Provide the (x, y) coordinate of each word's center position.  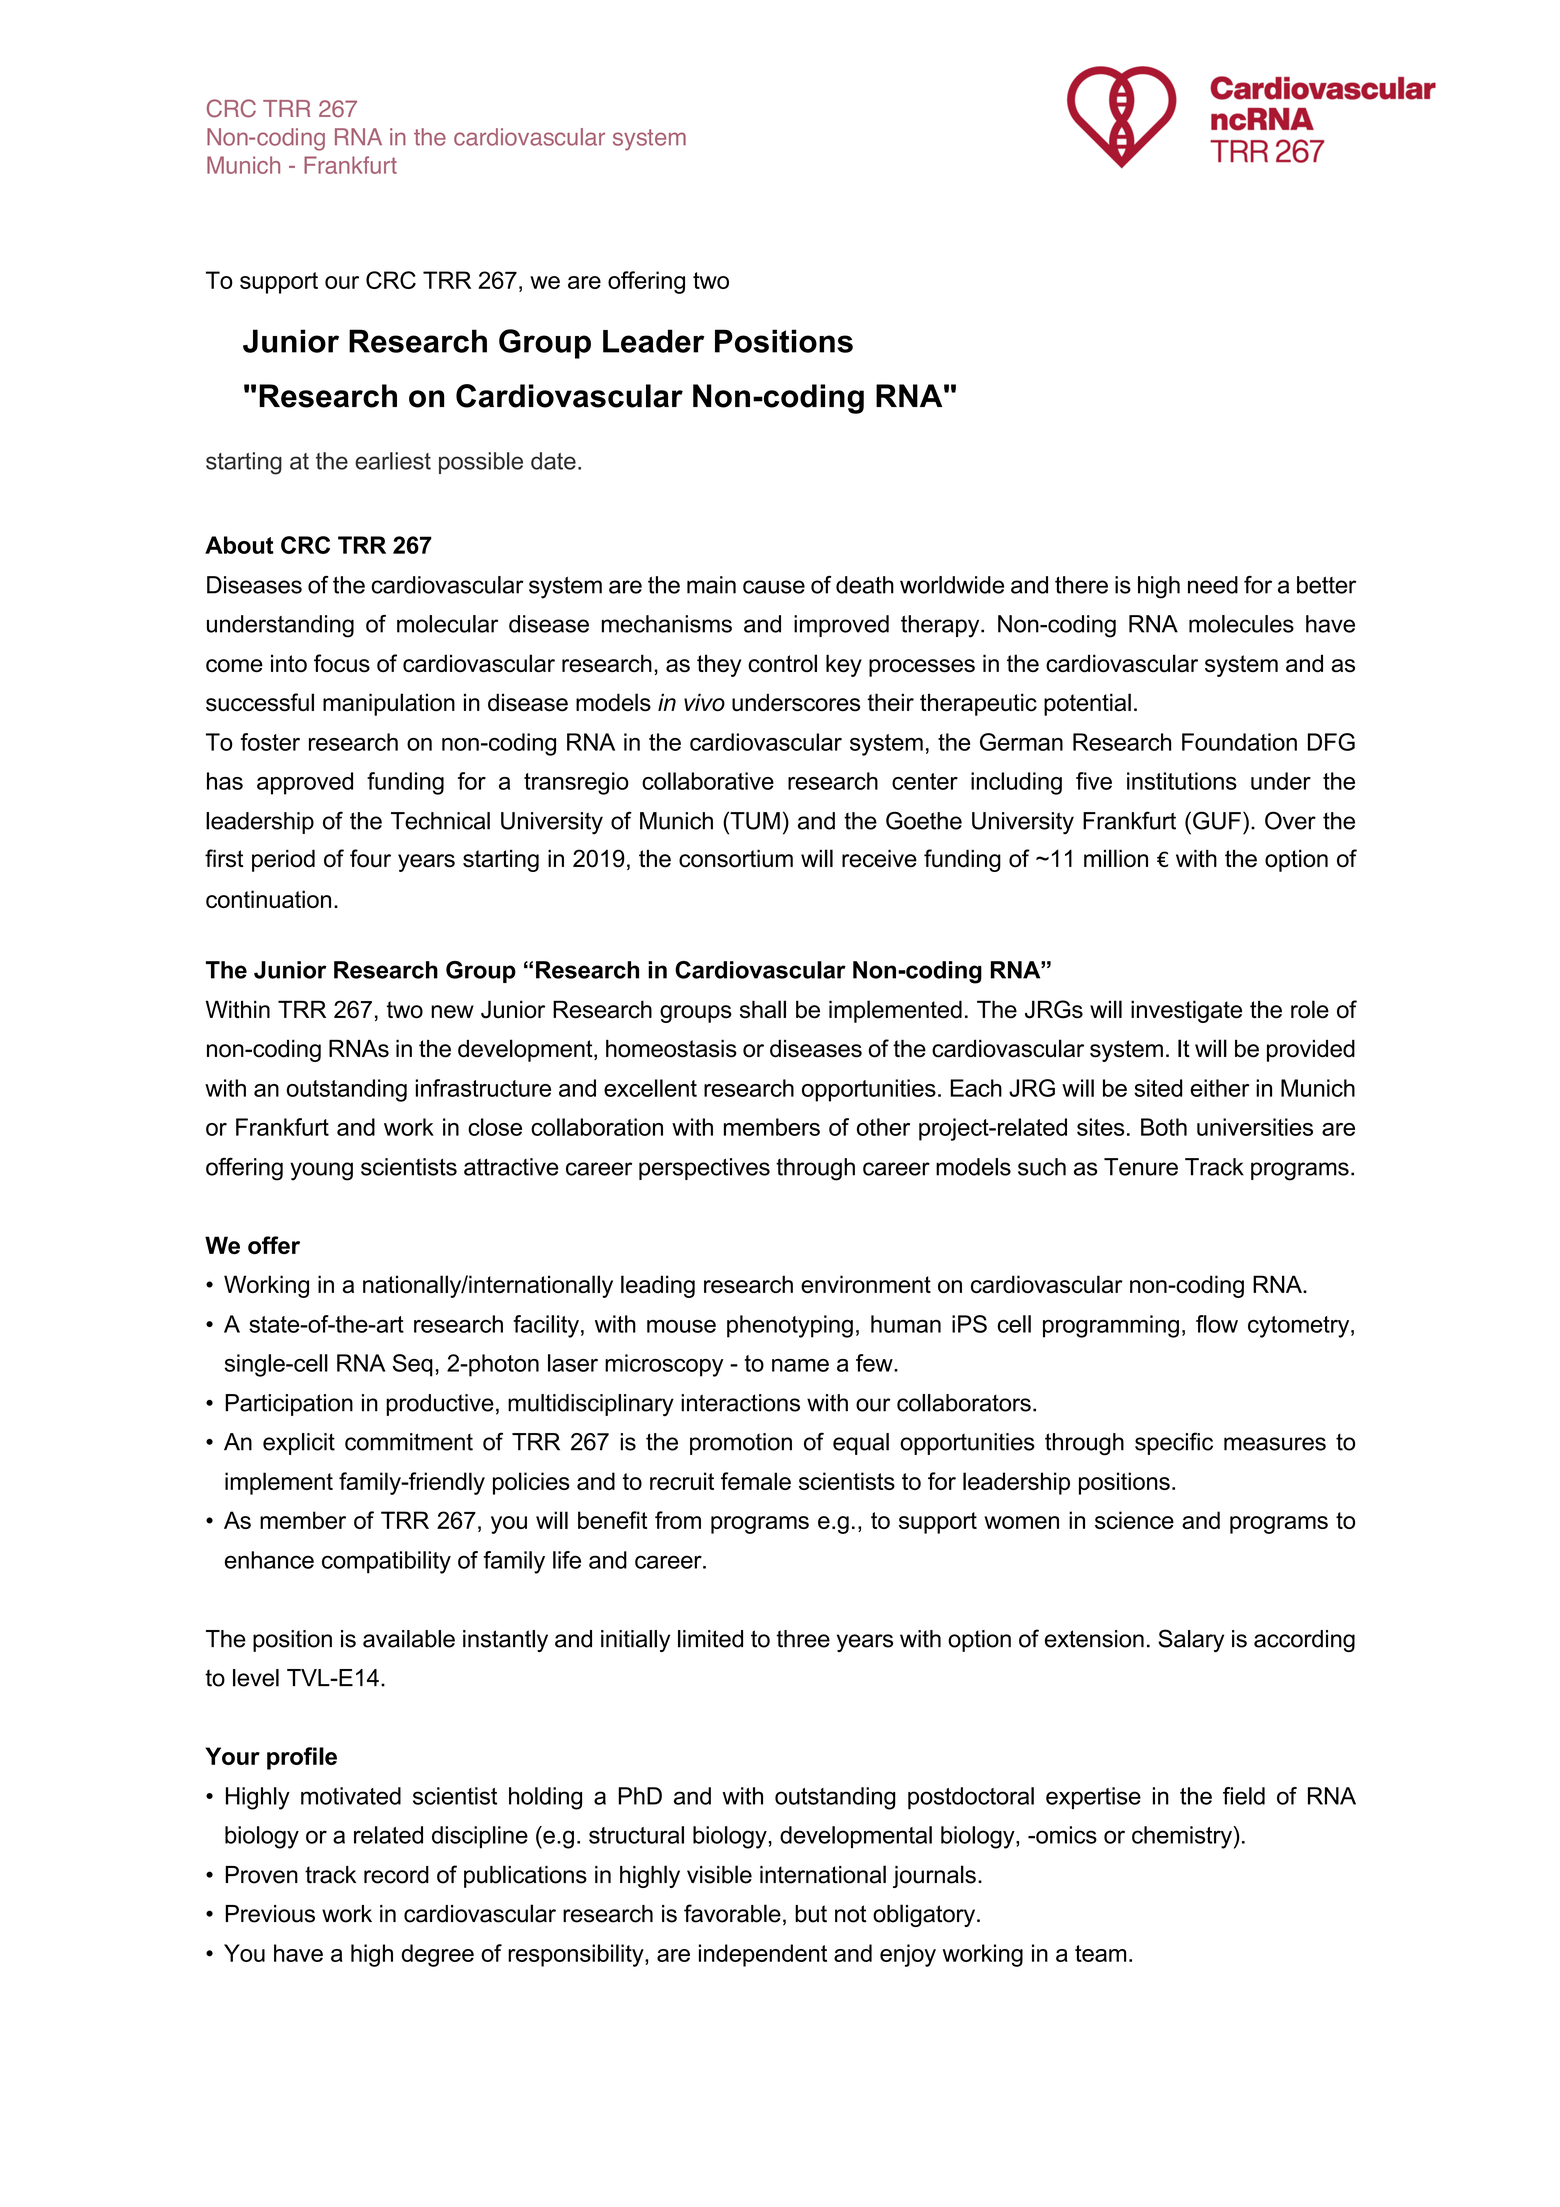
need (1213, 585)
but (811, 1914)
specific (1174, 1443)
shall (763, 1009)
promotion (741, 1444)
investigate (1186, 1011)
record (396, 1875)
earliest (393, 461)
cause (774, 587)
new (452, 1012)
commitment (409, 1442)
